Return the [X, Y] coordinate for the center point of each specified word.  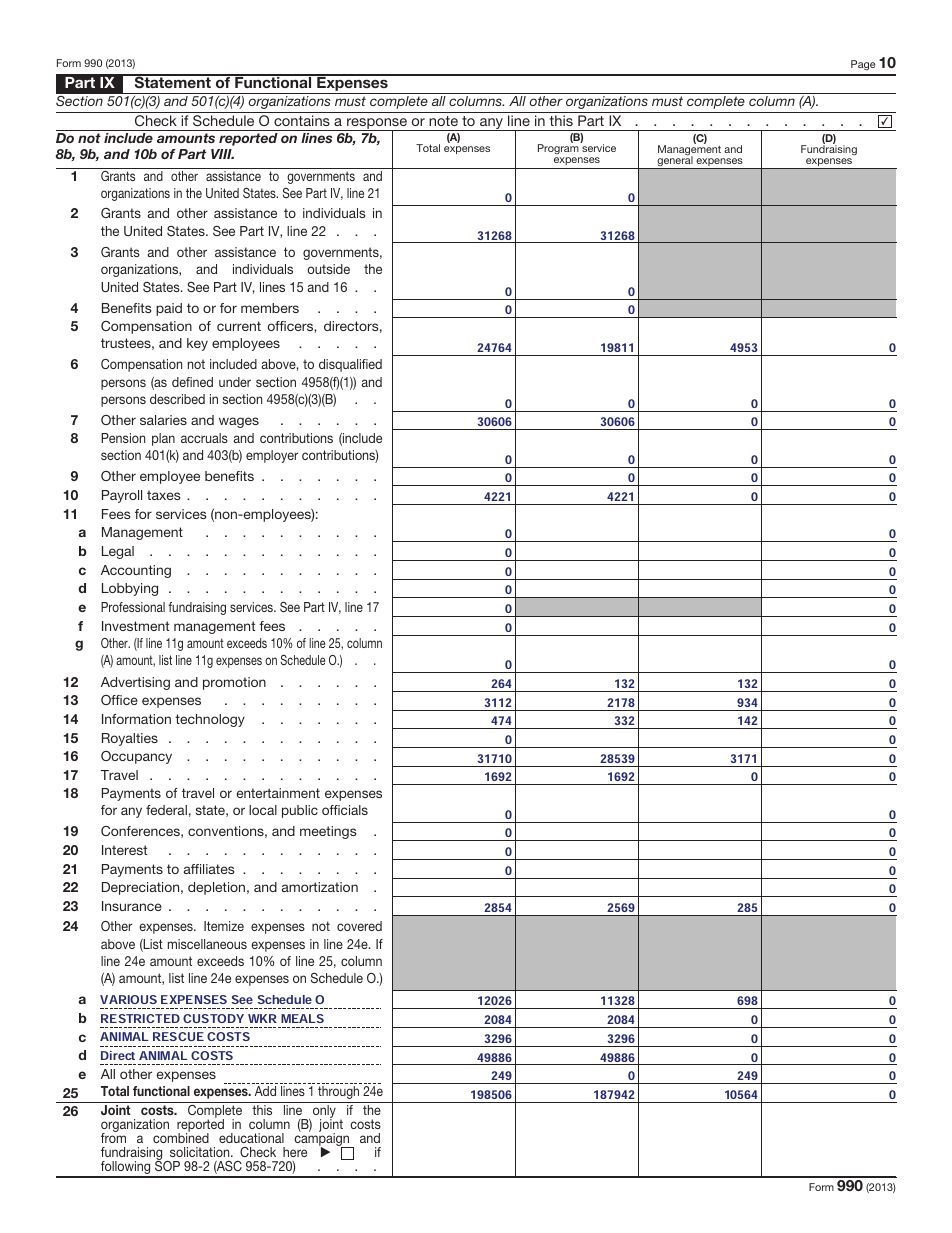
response [377, 125]
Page [863, 65]
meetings [328, 832]
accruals [204, 438]
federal [166, 810]
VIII [222, 154]
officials [345, 810]
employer [272, 456]
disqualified [350, 365]
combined [181, 1137]
